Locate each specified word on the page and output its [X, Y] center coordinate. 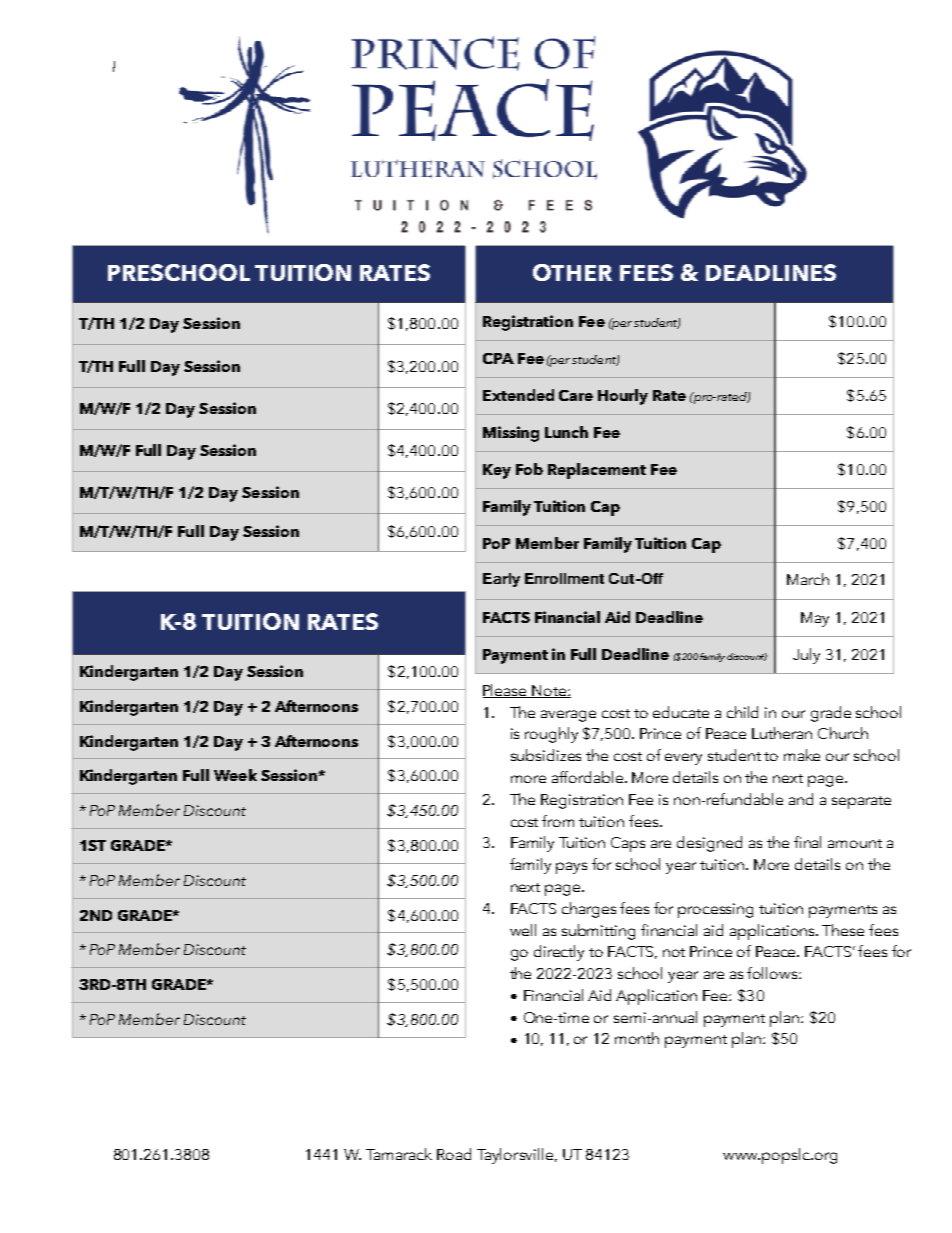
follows [773, 973]
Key [497, 471]
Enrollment [564, 578]
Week [235, 775]
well [523, 930]
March [808, 579]
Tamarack [399, 1154]
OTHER [572, 272]
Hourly [623, 397]
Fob [529, 469]
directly [559, 953]
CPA [498, 358]
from [558, 821]
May [815, 619]
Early [501, 580]
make [802, 755]
